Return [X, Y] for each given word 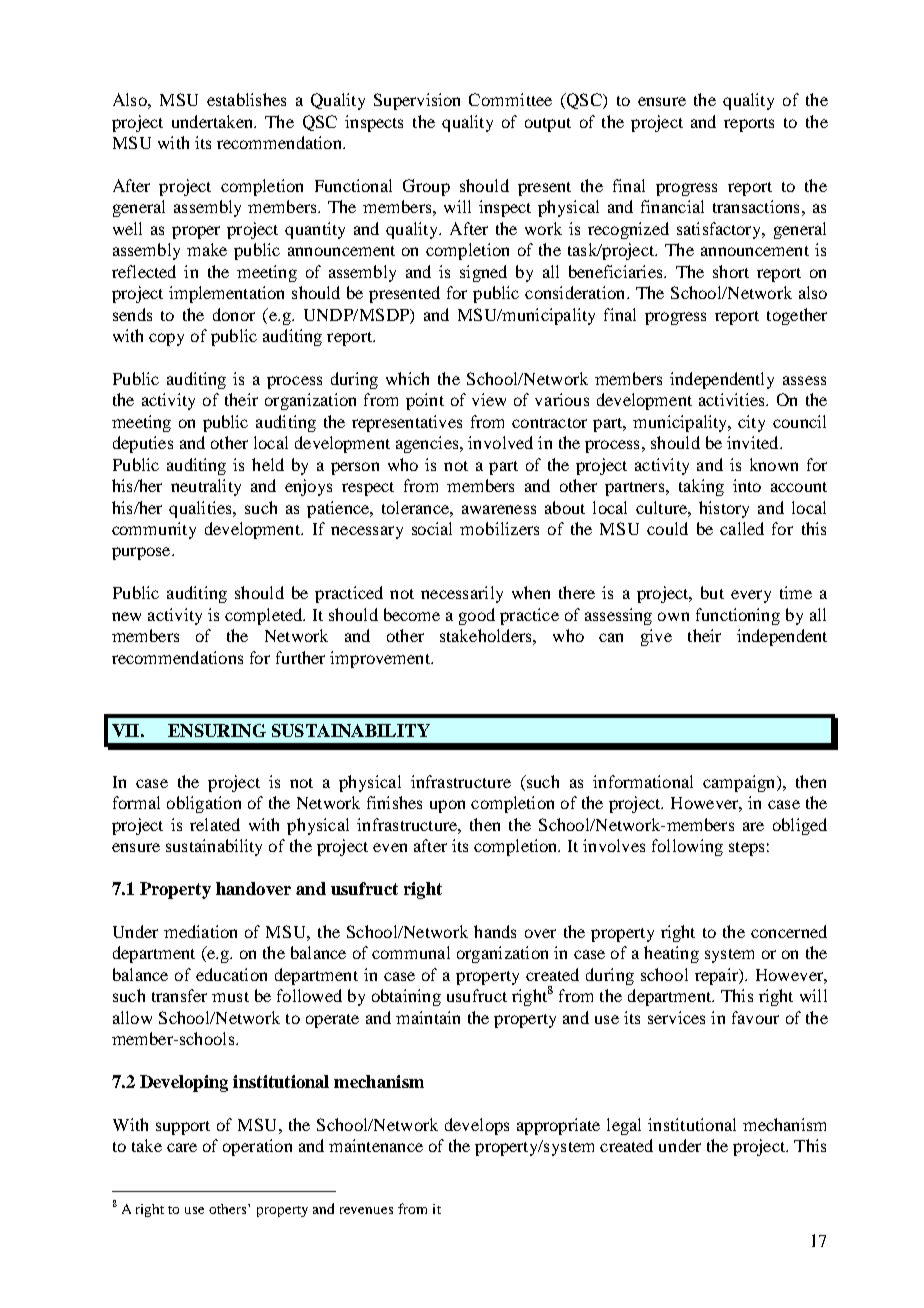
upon [447, 806]
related [215, 824]
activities [733, 399]
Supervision [417, 101]
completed [265, 616]
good [477, 616]
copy [166, 339]
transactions [756, 206]
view [489, 399]
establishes [246, 99]
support [183, 1128]
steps [746, 849]
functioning [738, 616]
